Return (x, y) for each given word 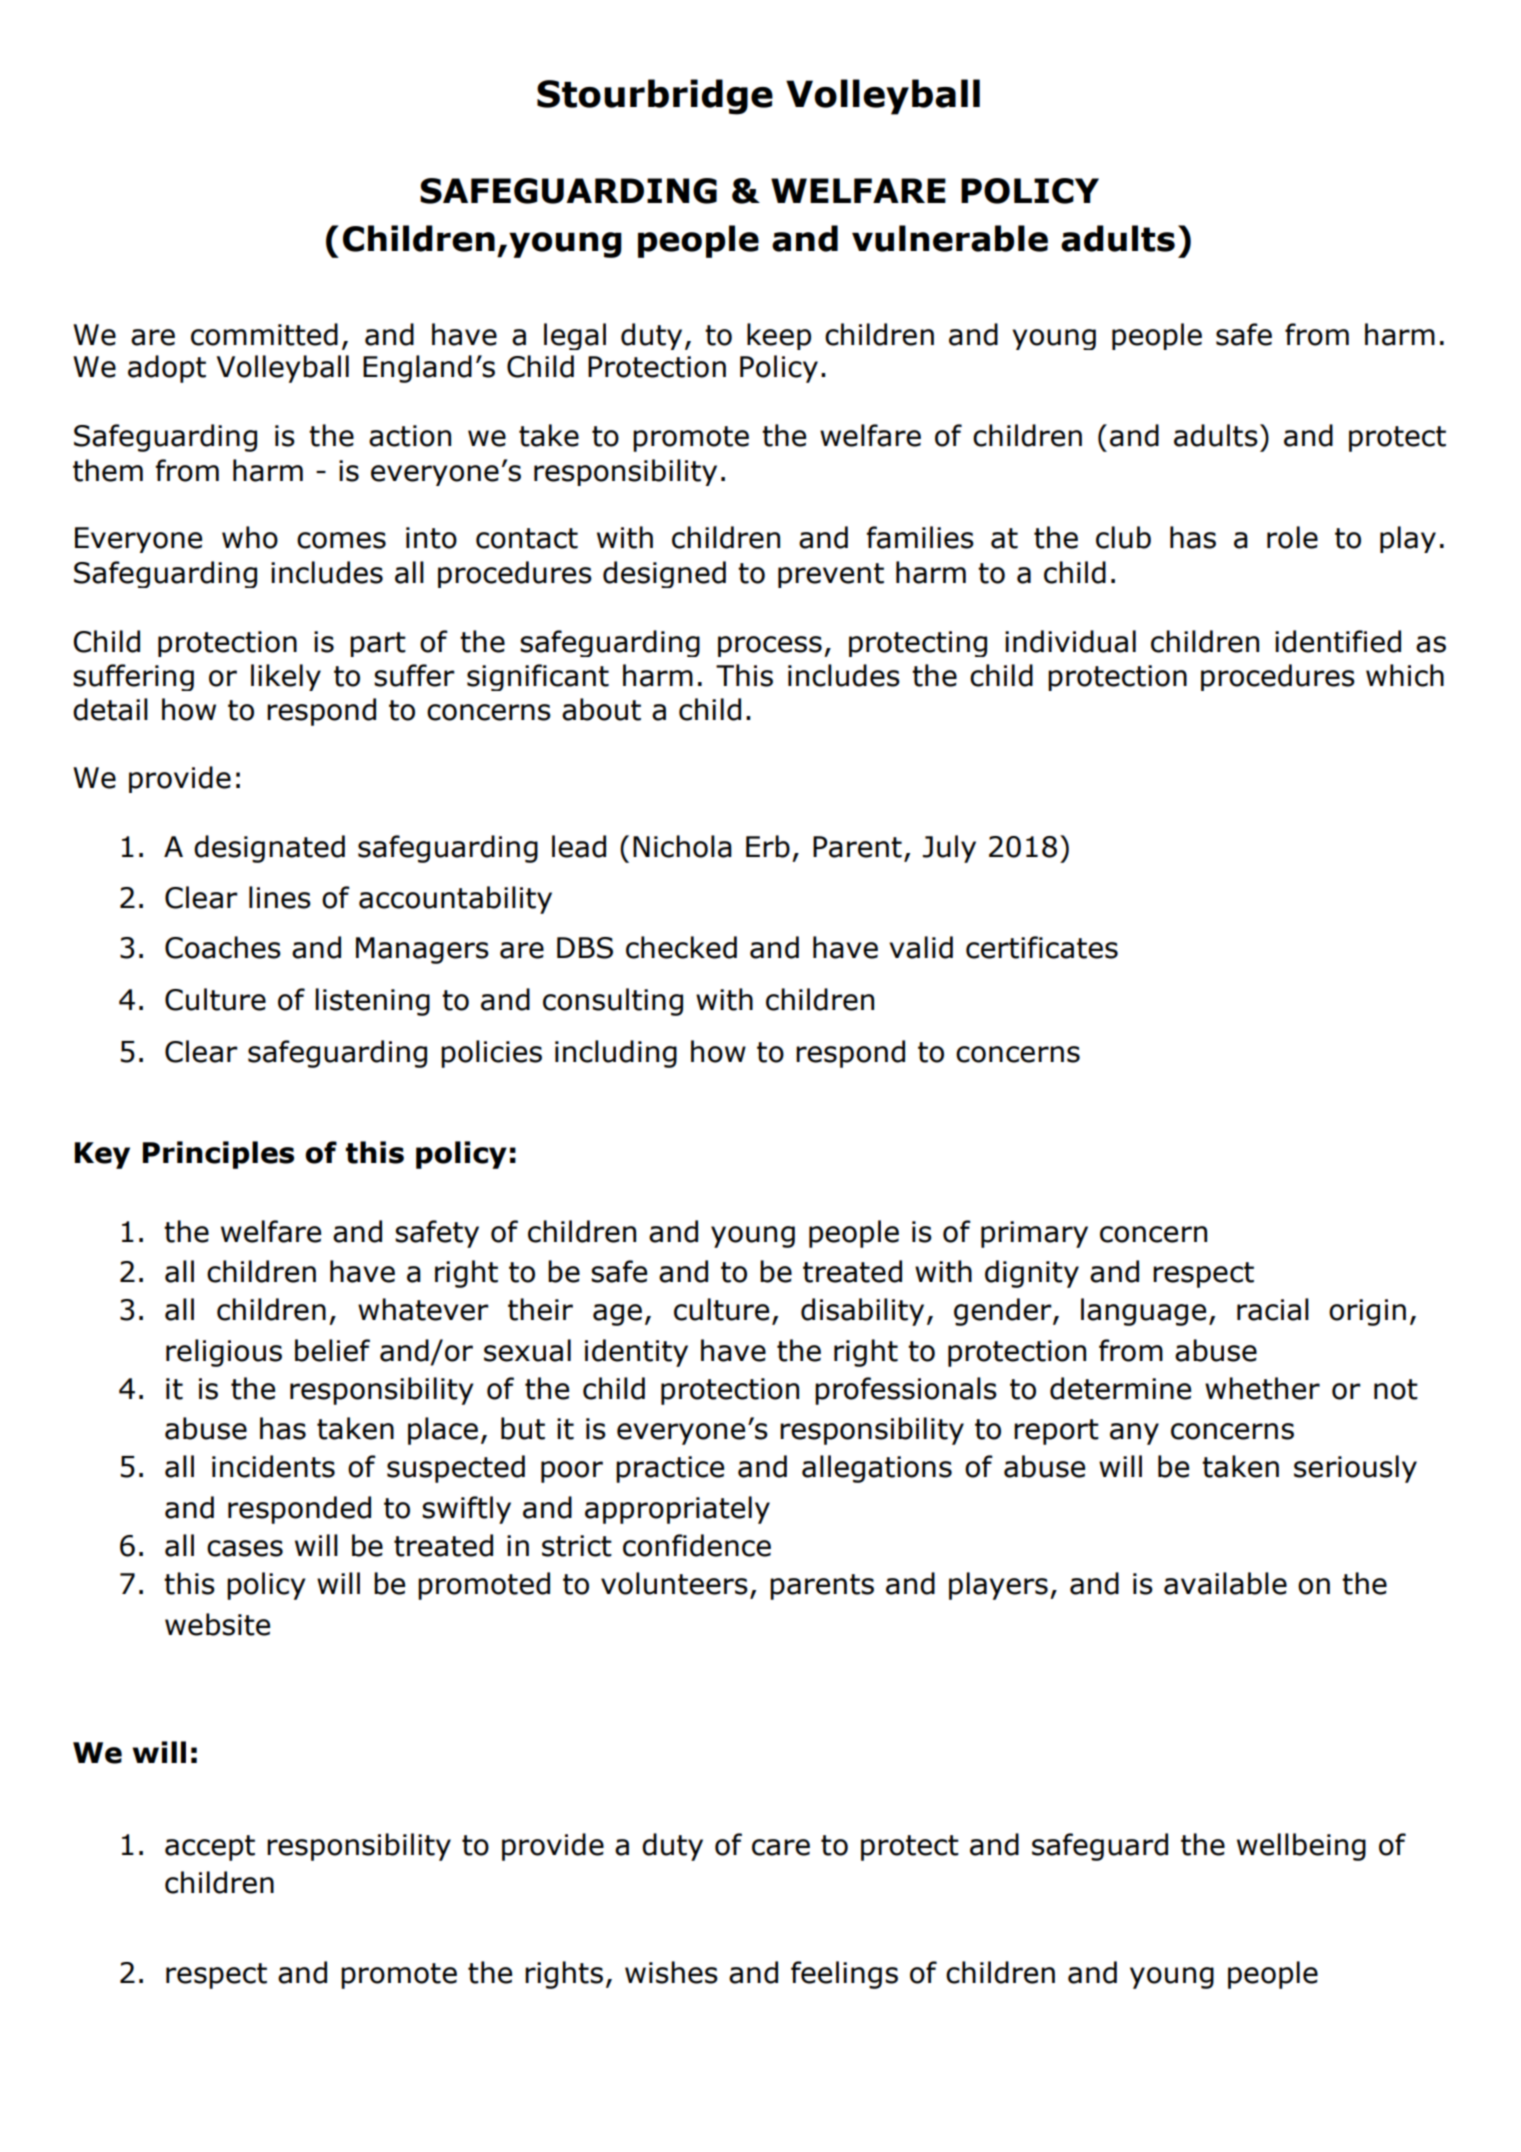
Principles (218, 1155)
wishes (671, 1972)
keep (779, 336)
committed (264, 334)
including (616, 1054)
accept (210, 1848)
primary (1034, 1234)
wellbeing (1301, 1847)
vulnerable (950, 238)
